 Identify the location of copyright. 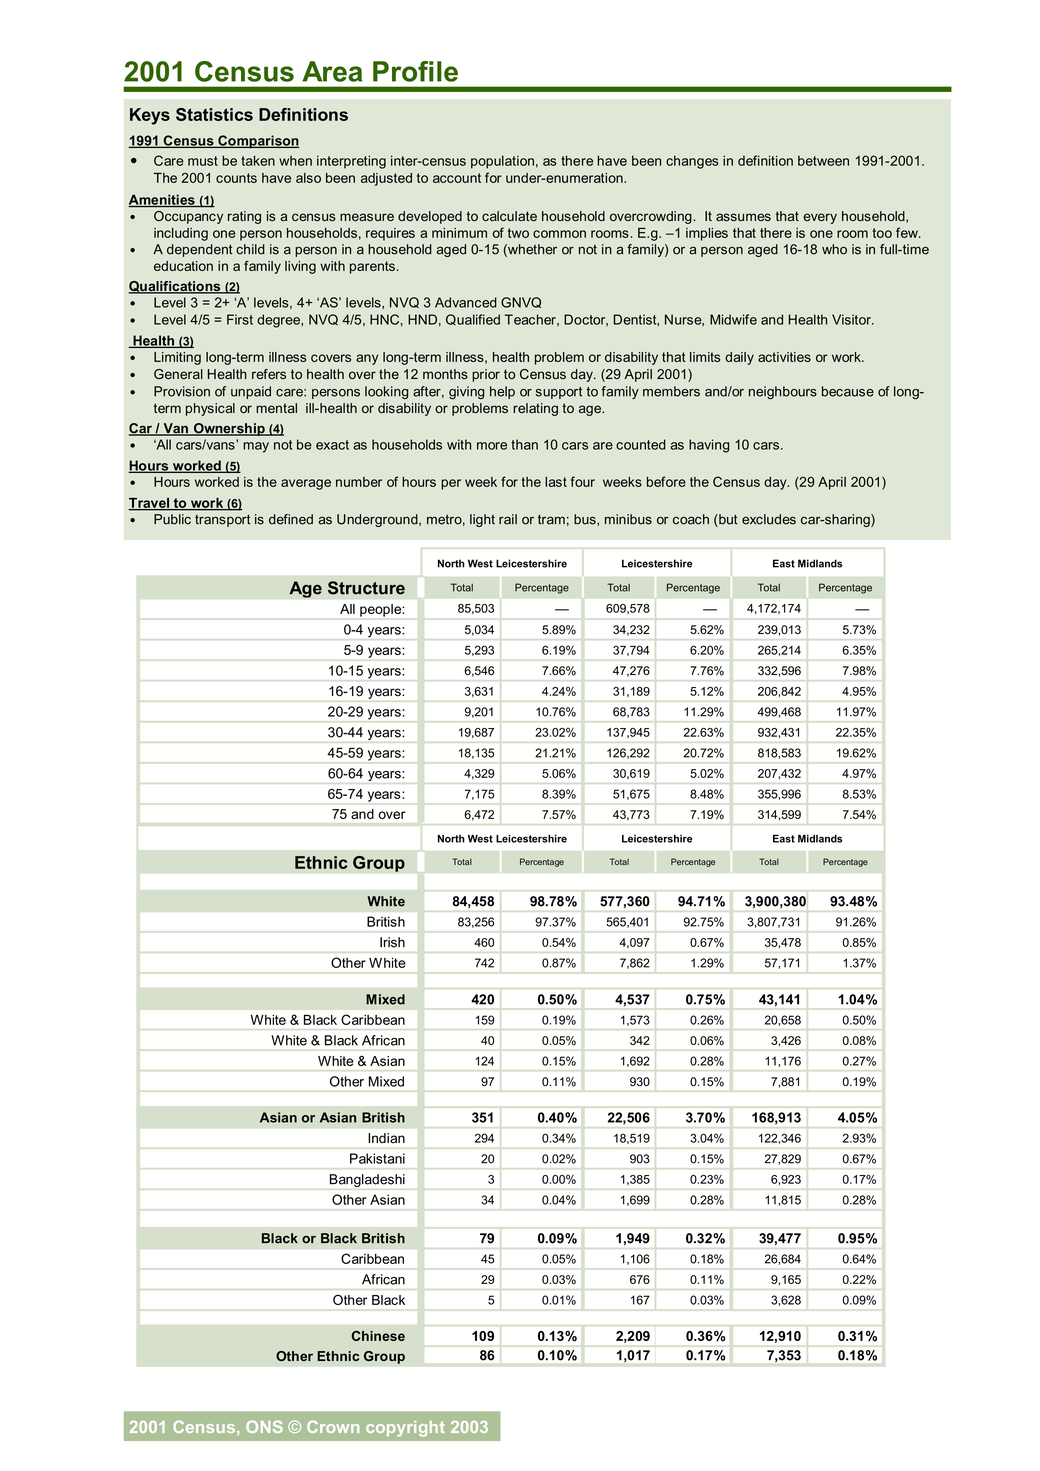
(405, 1429).
